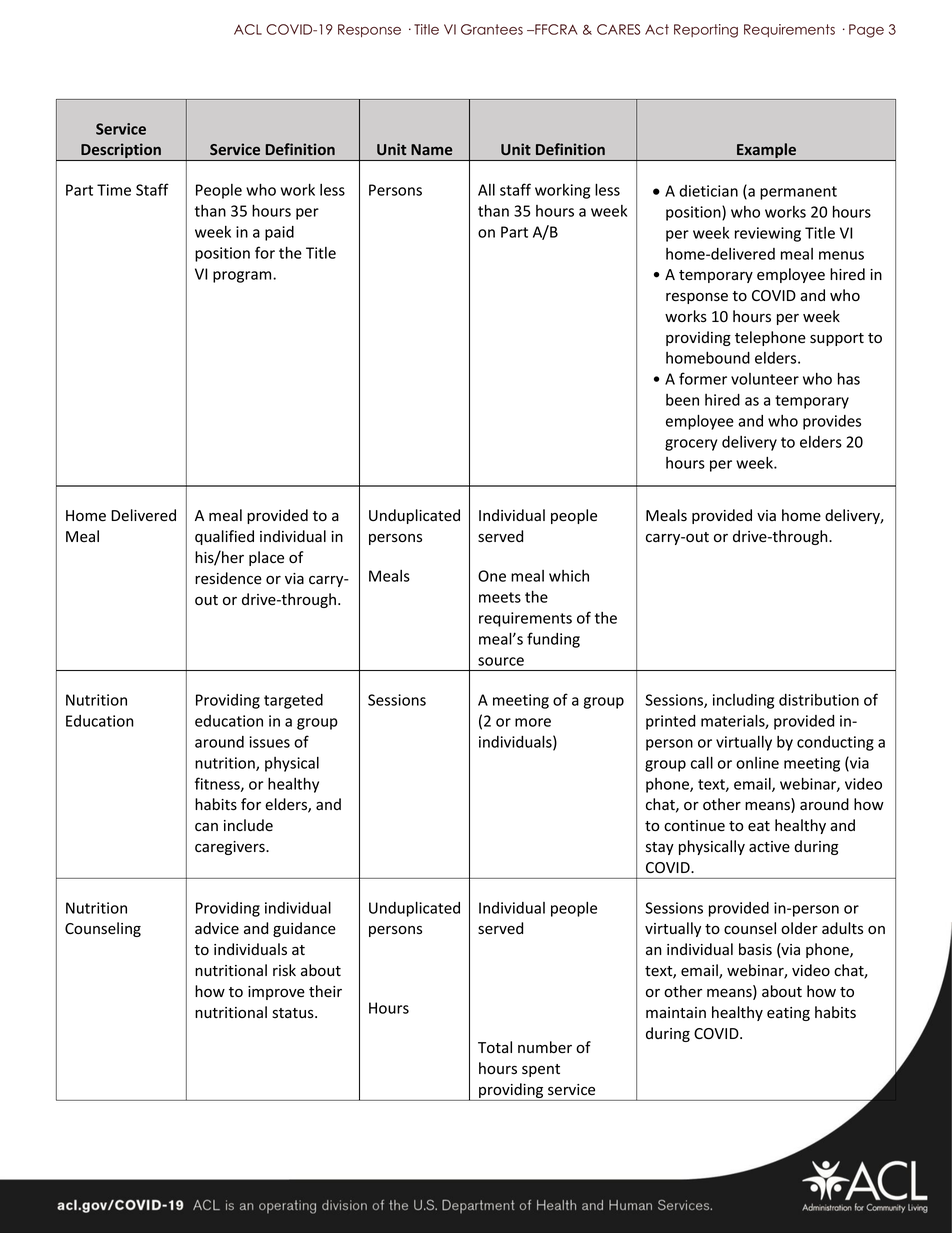 This document has width=952, height=1233. I want to click on support, so click(837, 339).
